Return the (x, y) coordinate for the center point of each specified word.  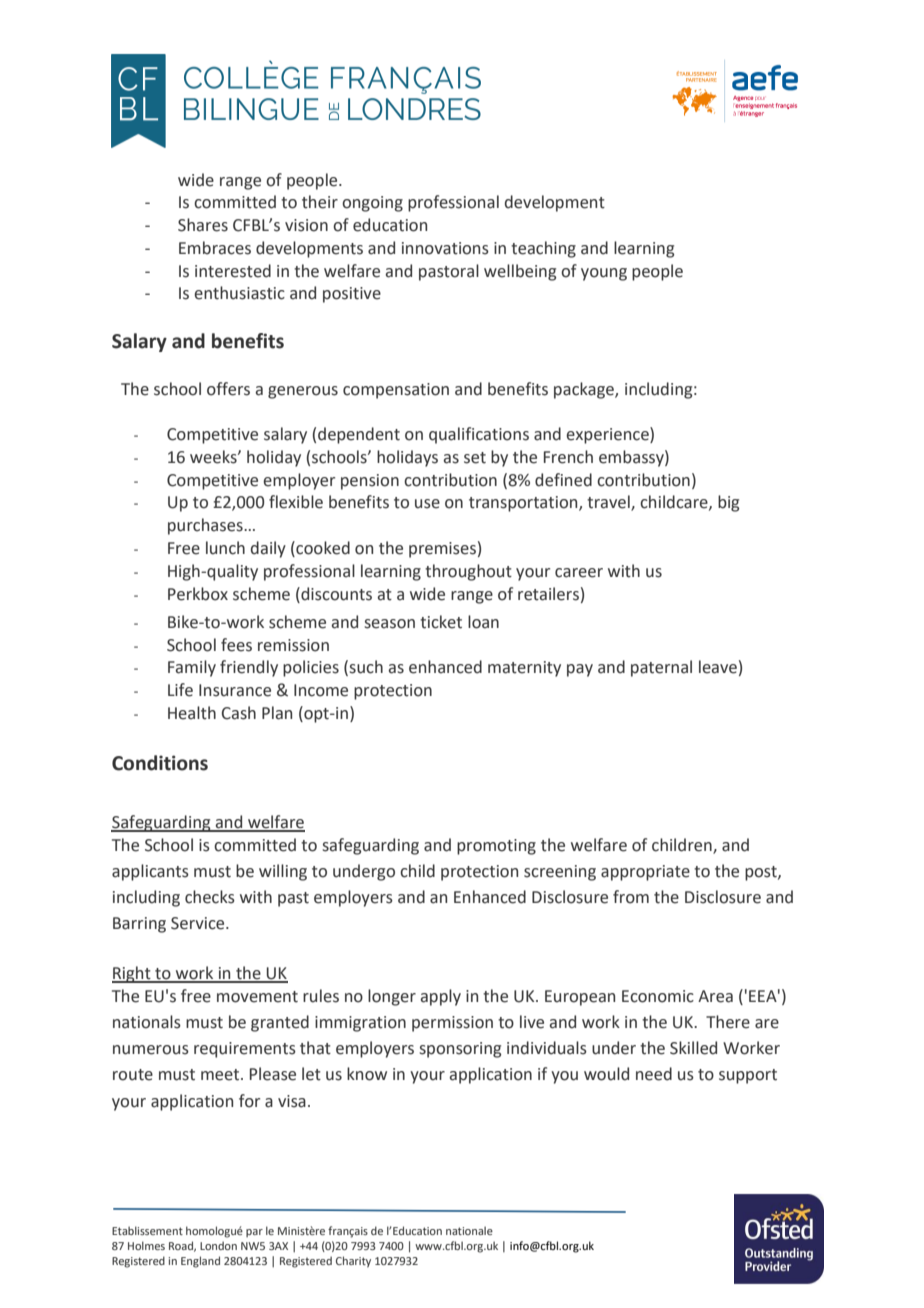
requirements (245, 1050)
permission (452, 1024)
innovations (445, 248)
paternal (661, 668)
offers (228, 389)
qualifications (479, 435)
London (218, 1245)
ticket (441, 622)
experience (608, 435)
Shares (203, 225)
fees (236, 645)
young (604, 274)
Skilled (693, 1048)
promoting (496, 847)
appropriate (645, 873)
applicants (150, 872)
